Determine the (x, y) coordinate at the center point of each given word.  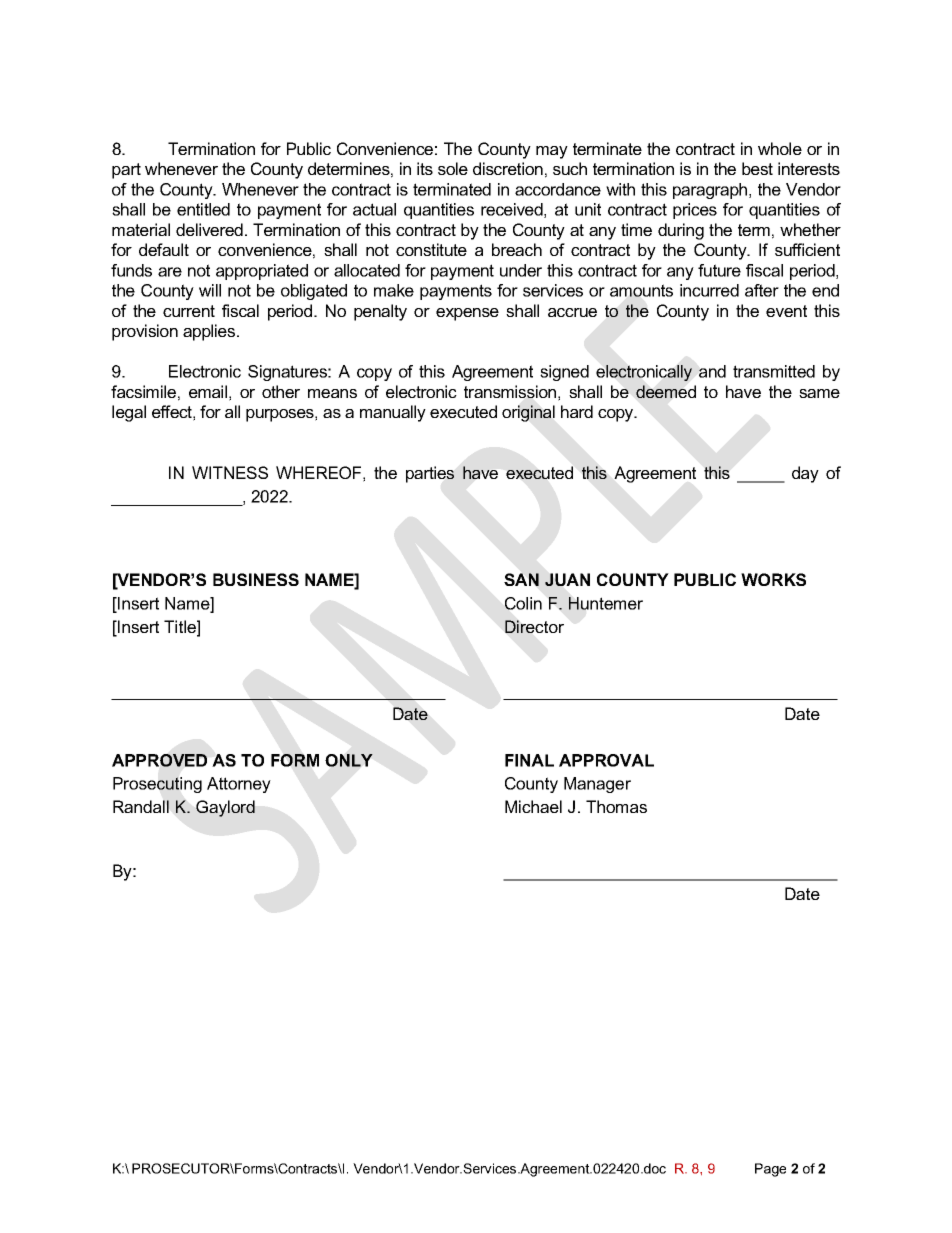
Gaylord (225, 808)
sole (453, 168)
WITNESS (230, 472)
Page (770, 1170)
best (757, 168)
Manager (597, 785)
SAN (521, 579)
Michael (533, 806)
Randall (141, 806)
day (805, 474)
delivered (209, 229)
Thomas (616, 806)
